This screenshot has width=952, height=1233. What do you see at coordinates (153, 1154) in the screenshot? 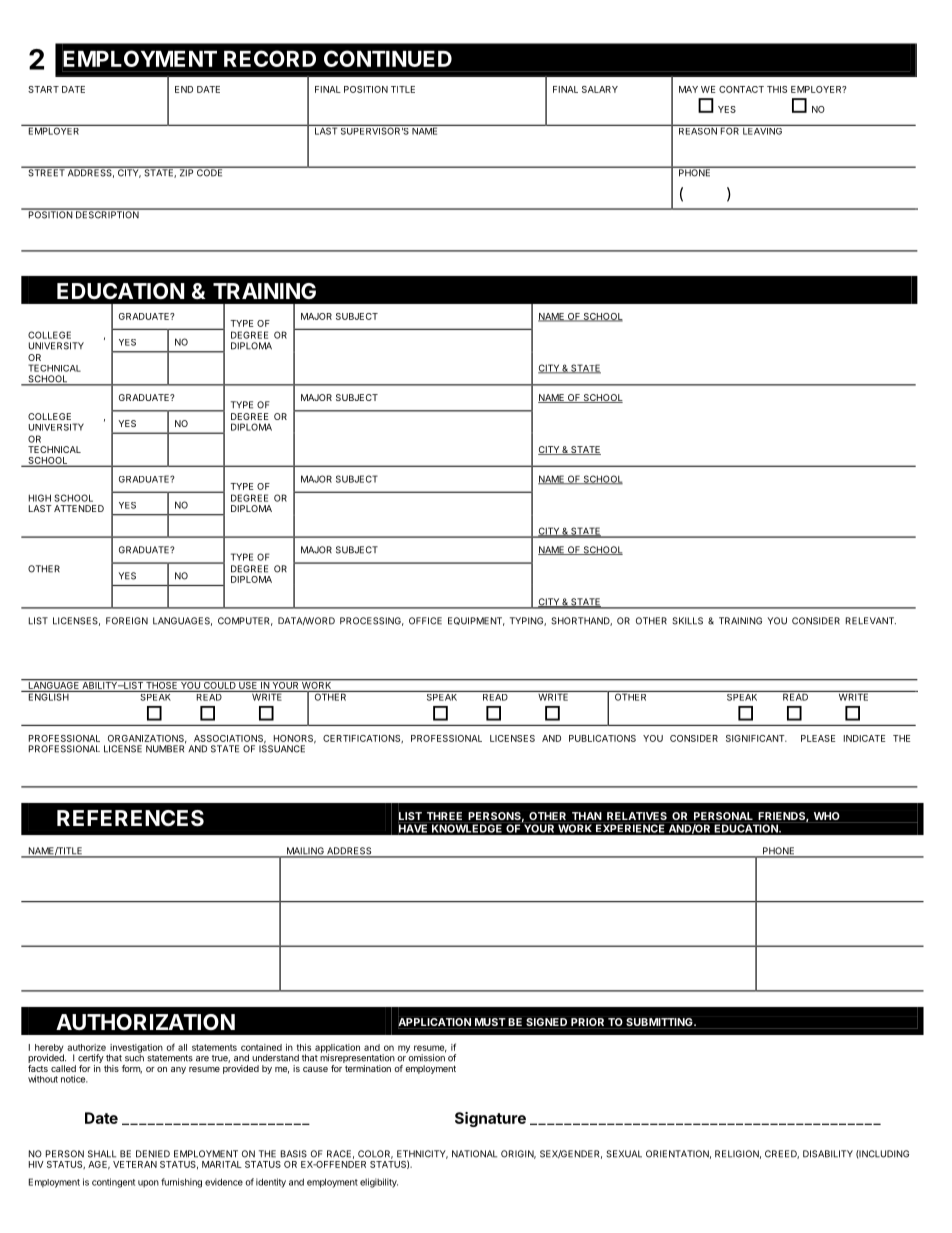
I see `DENIED` at bounding box center [153, 1154].
